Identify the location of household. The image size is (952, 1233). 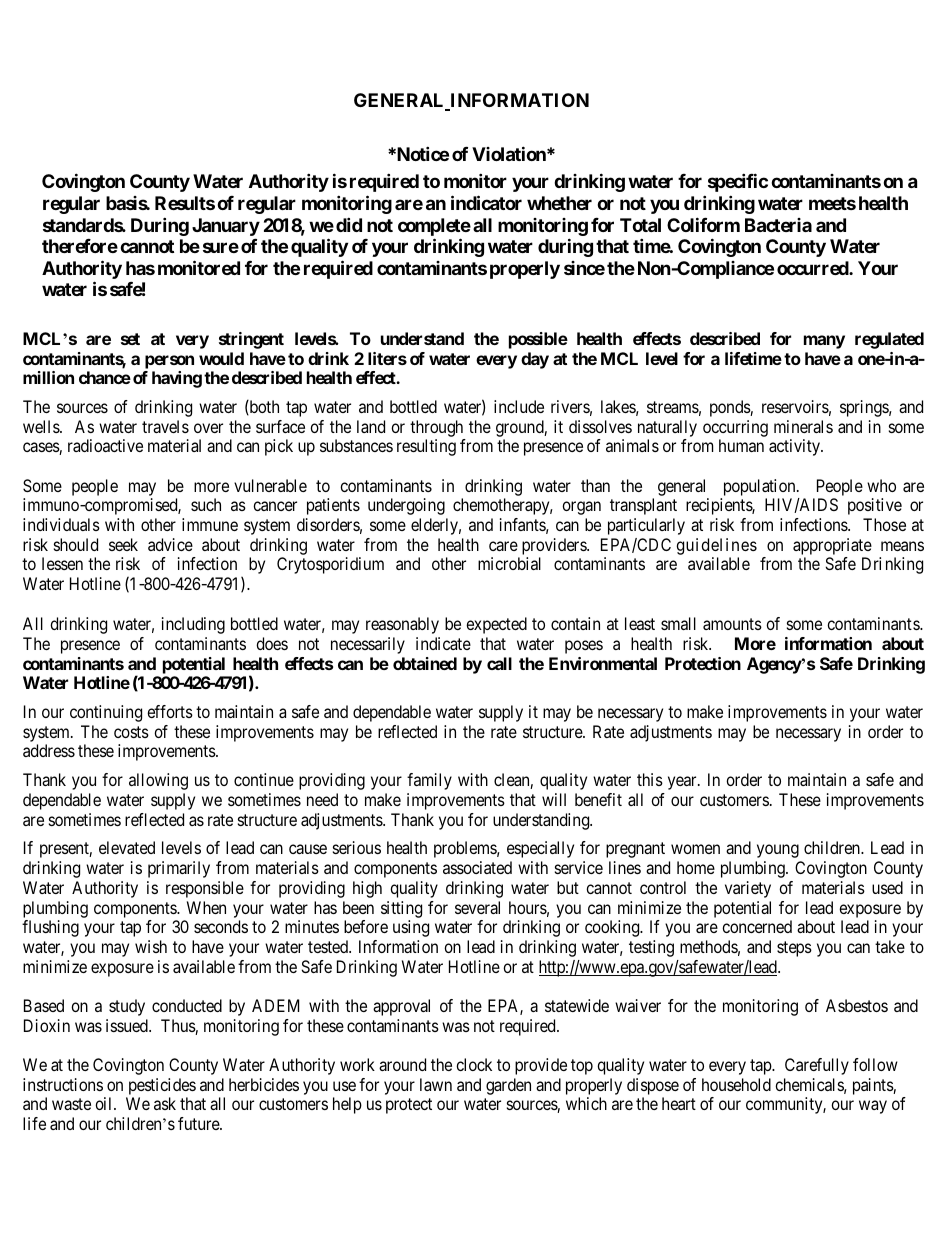
(736, 1084).
